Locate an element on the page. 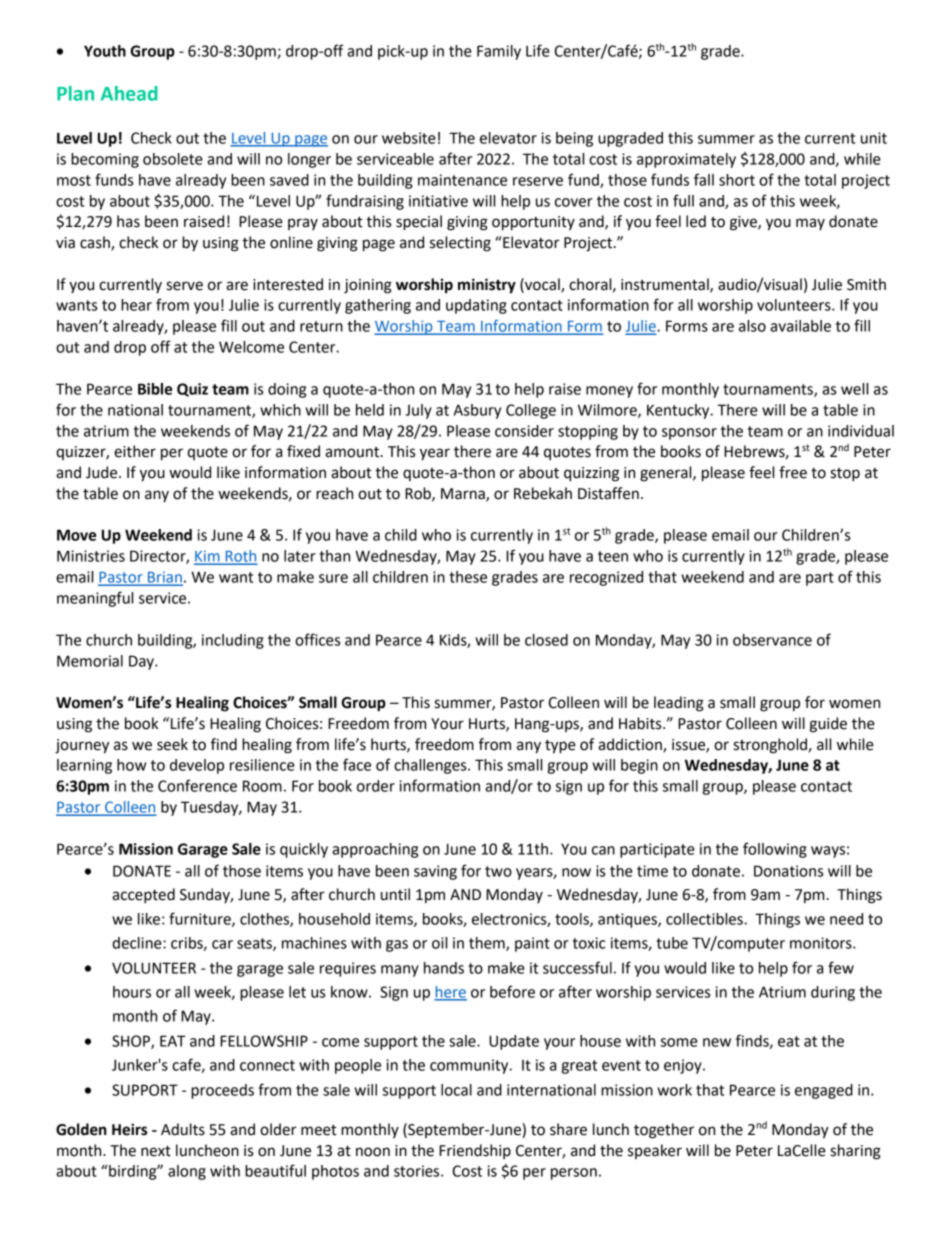  sponsor is located at coordinates (689, 434).
